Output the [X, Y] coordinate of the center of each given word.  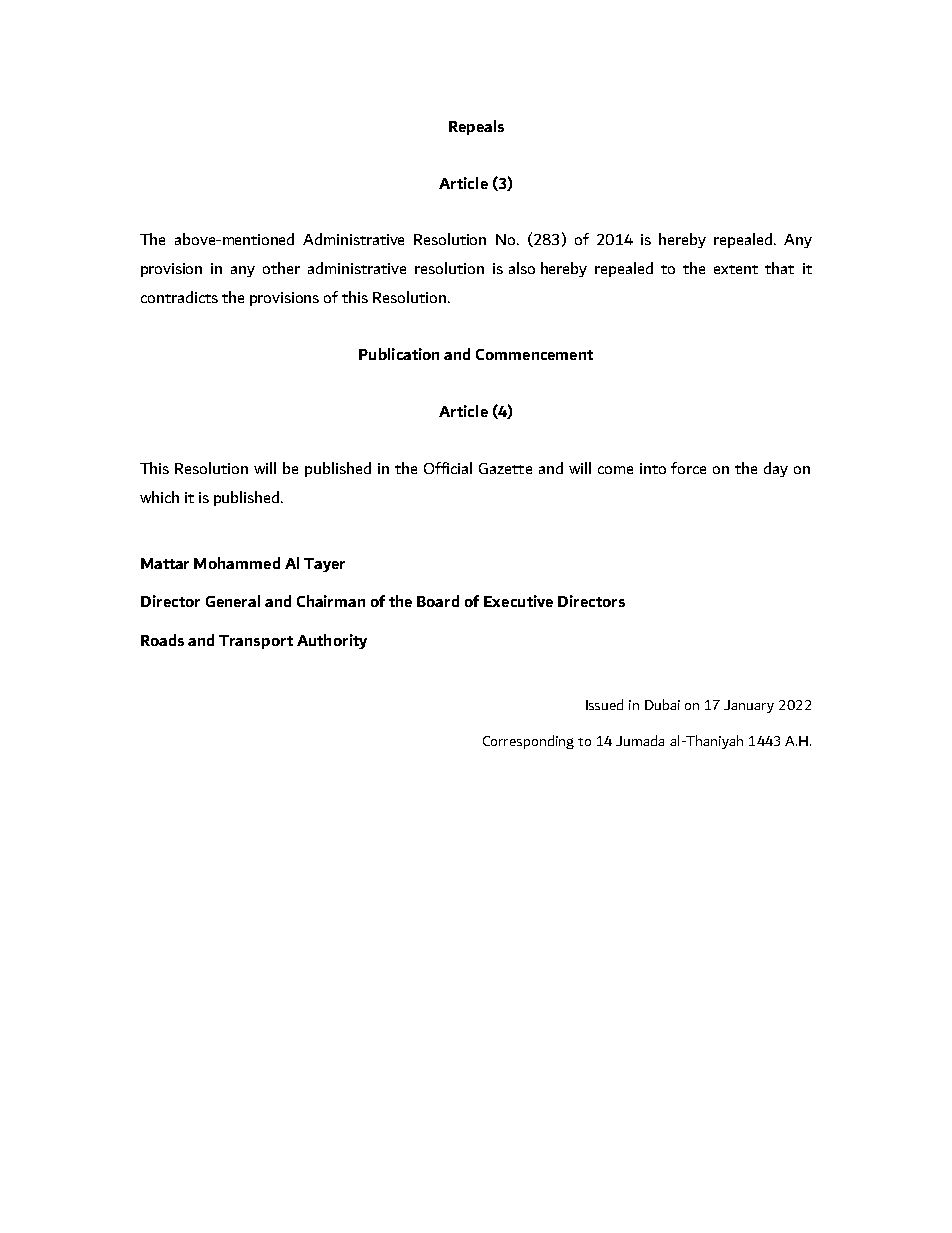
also [522, 268]
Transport [256, 642]
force [688, 468]
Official [448, 468]
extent [736, 269]
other [281, 268]
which [159, 497]
